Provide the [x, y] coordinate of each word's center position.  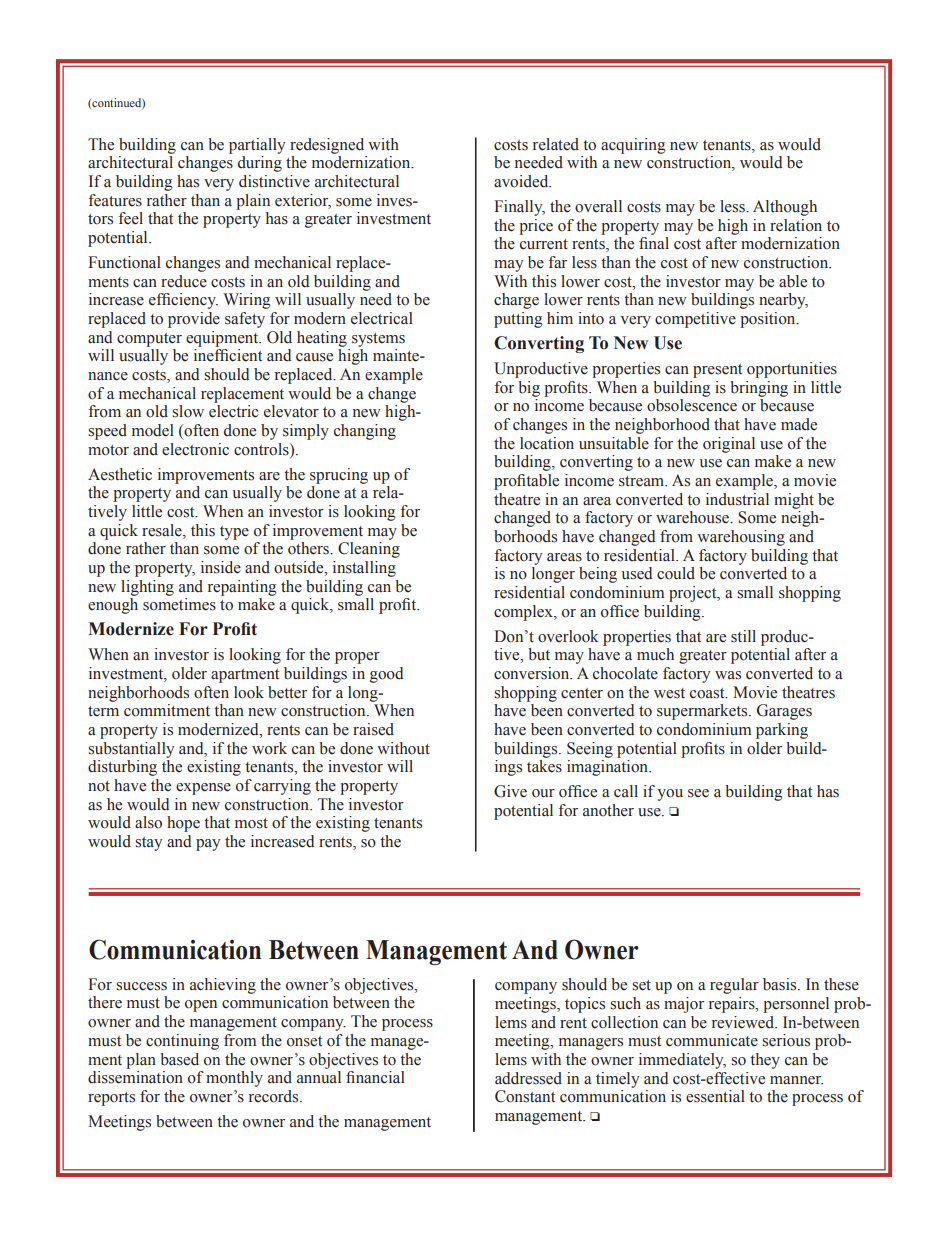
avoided [522, 181]
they [765, 1061]
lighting [147, 588]
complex [524, 613]
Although [785, 208]
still [743, 636]
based [179, 1059]
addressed [528, 1078]
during [260, 164]
